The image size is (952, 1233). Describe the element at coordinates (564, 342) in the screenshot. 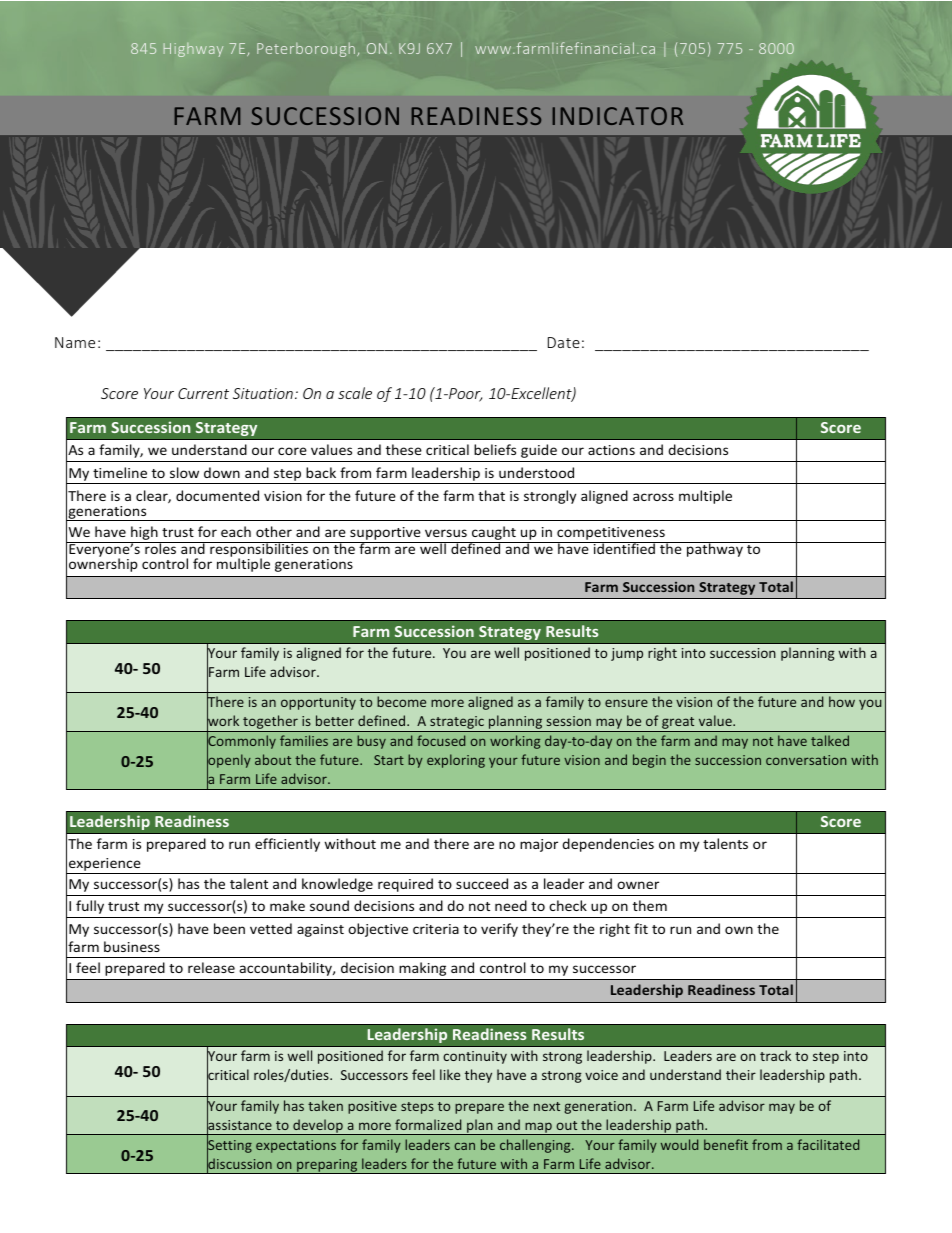

I see `Date` at that location.
